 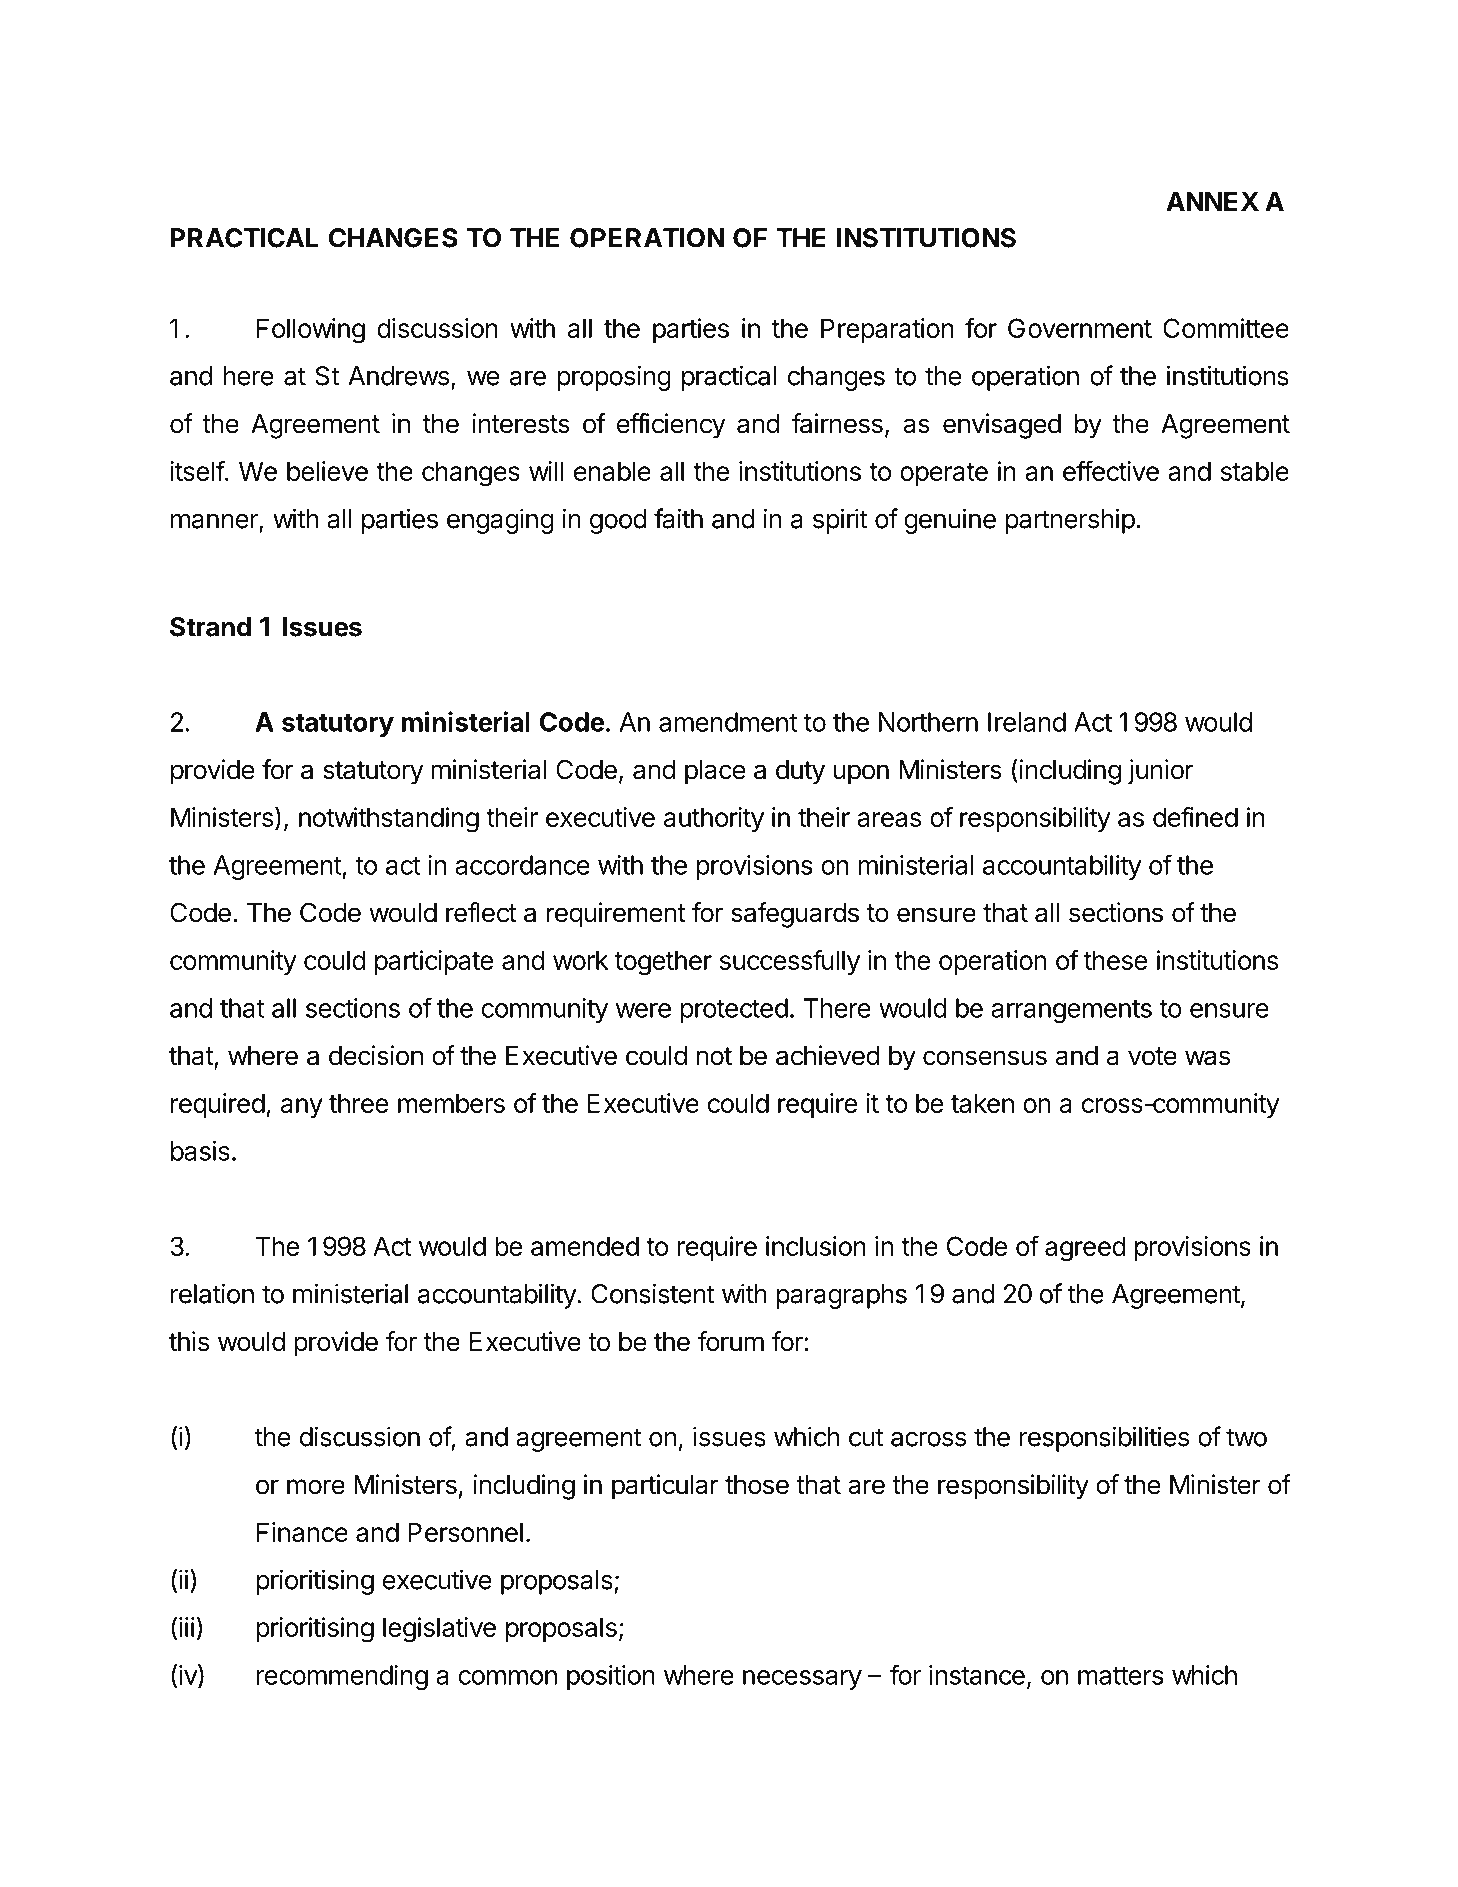 I want to click on Strand, so click(x=210, y=627).
